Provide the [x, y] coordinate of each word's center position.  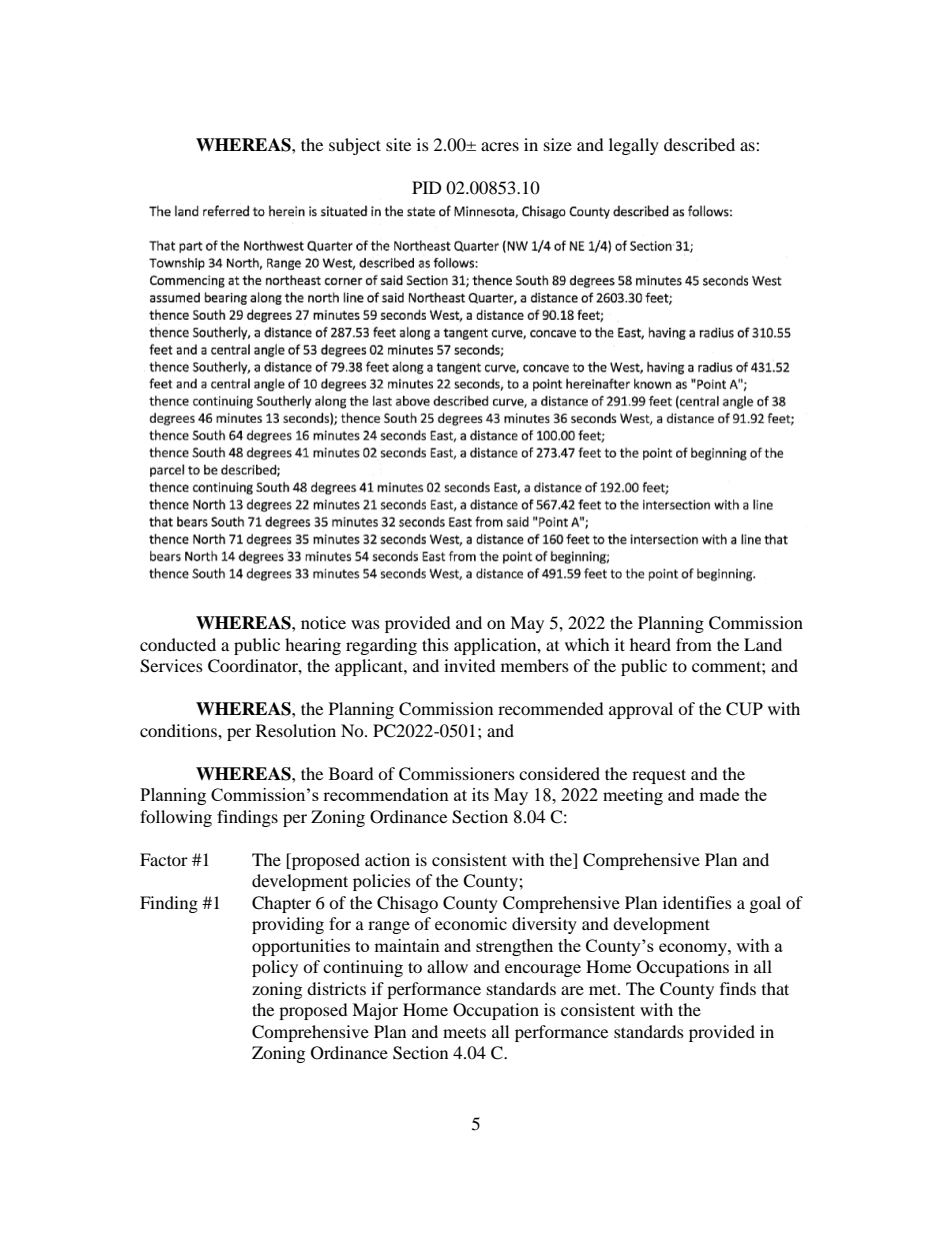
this [435, 644]
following [176, 818]
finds [738, 988]
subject [355, 146]
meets [464, 1032]
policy [275, 968]
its [480, 794]
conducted [178, 644]
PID [427, 187]
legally [634, 146]
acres [500, 146]
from [694, 644]
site [398, 144]
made [719, 794]
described [699, 144]
